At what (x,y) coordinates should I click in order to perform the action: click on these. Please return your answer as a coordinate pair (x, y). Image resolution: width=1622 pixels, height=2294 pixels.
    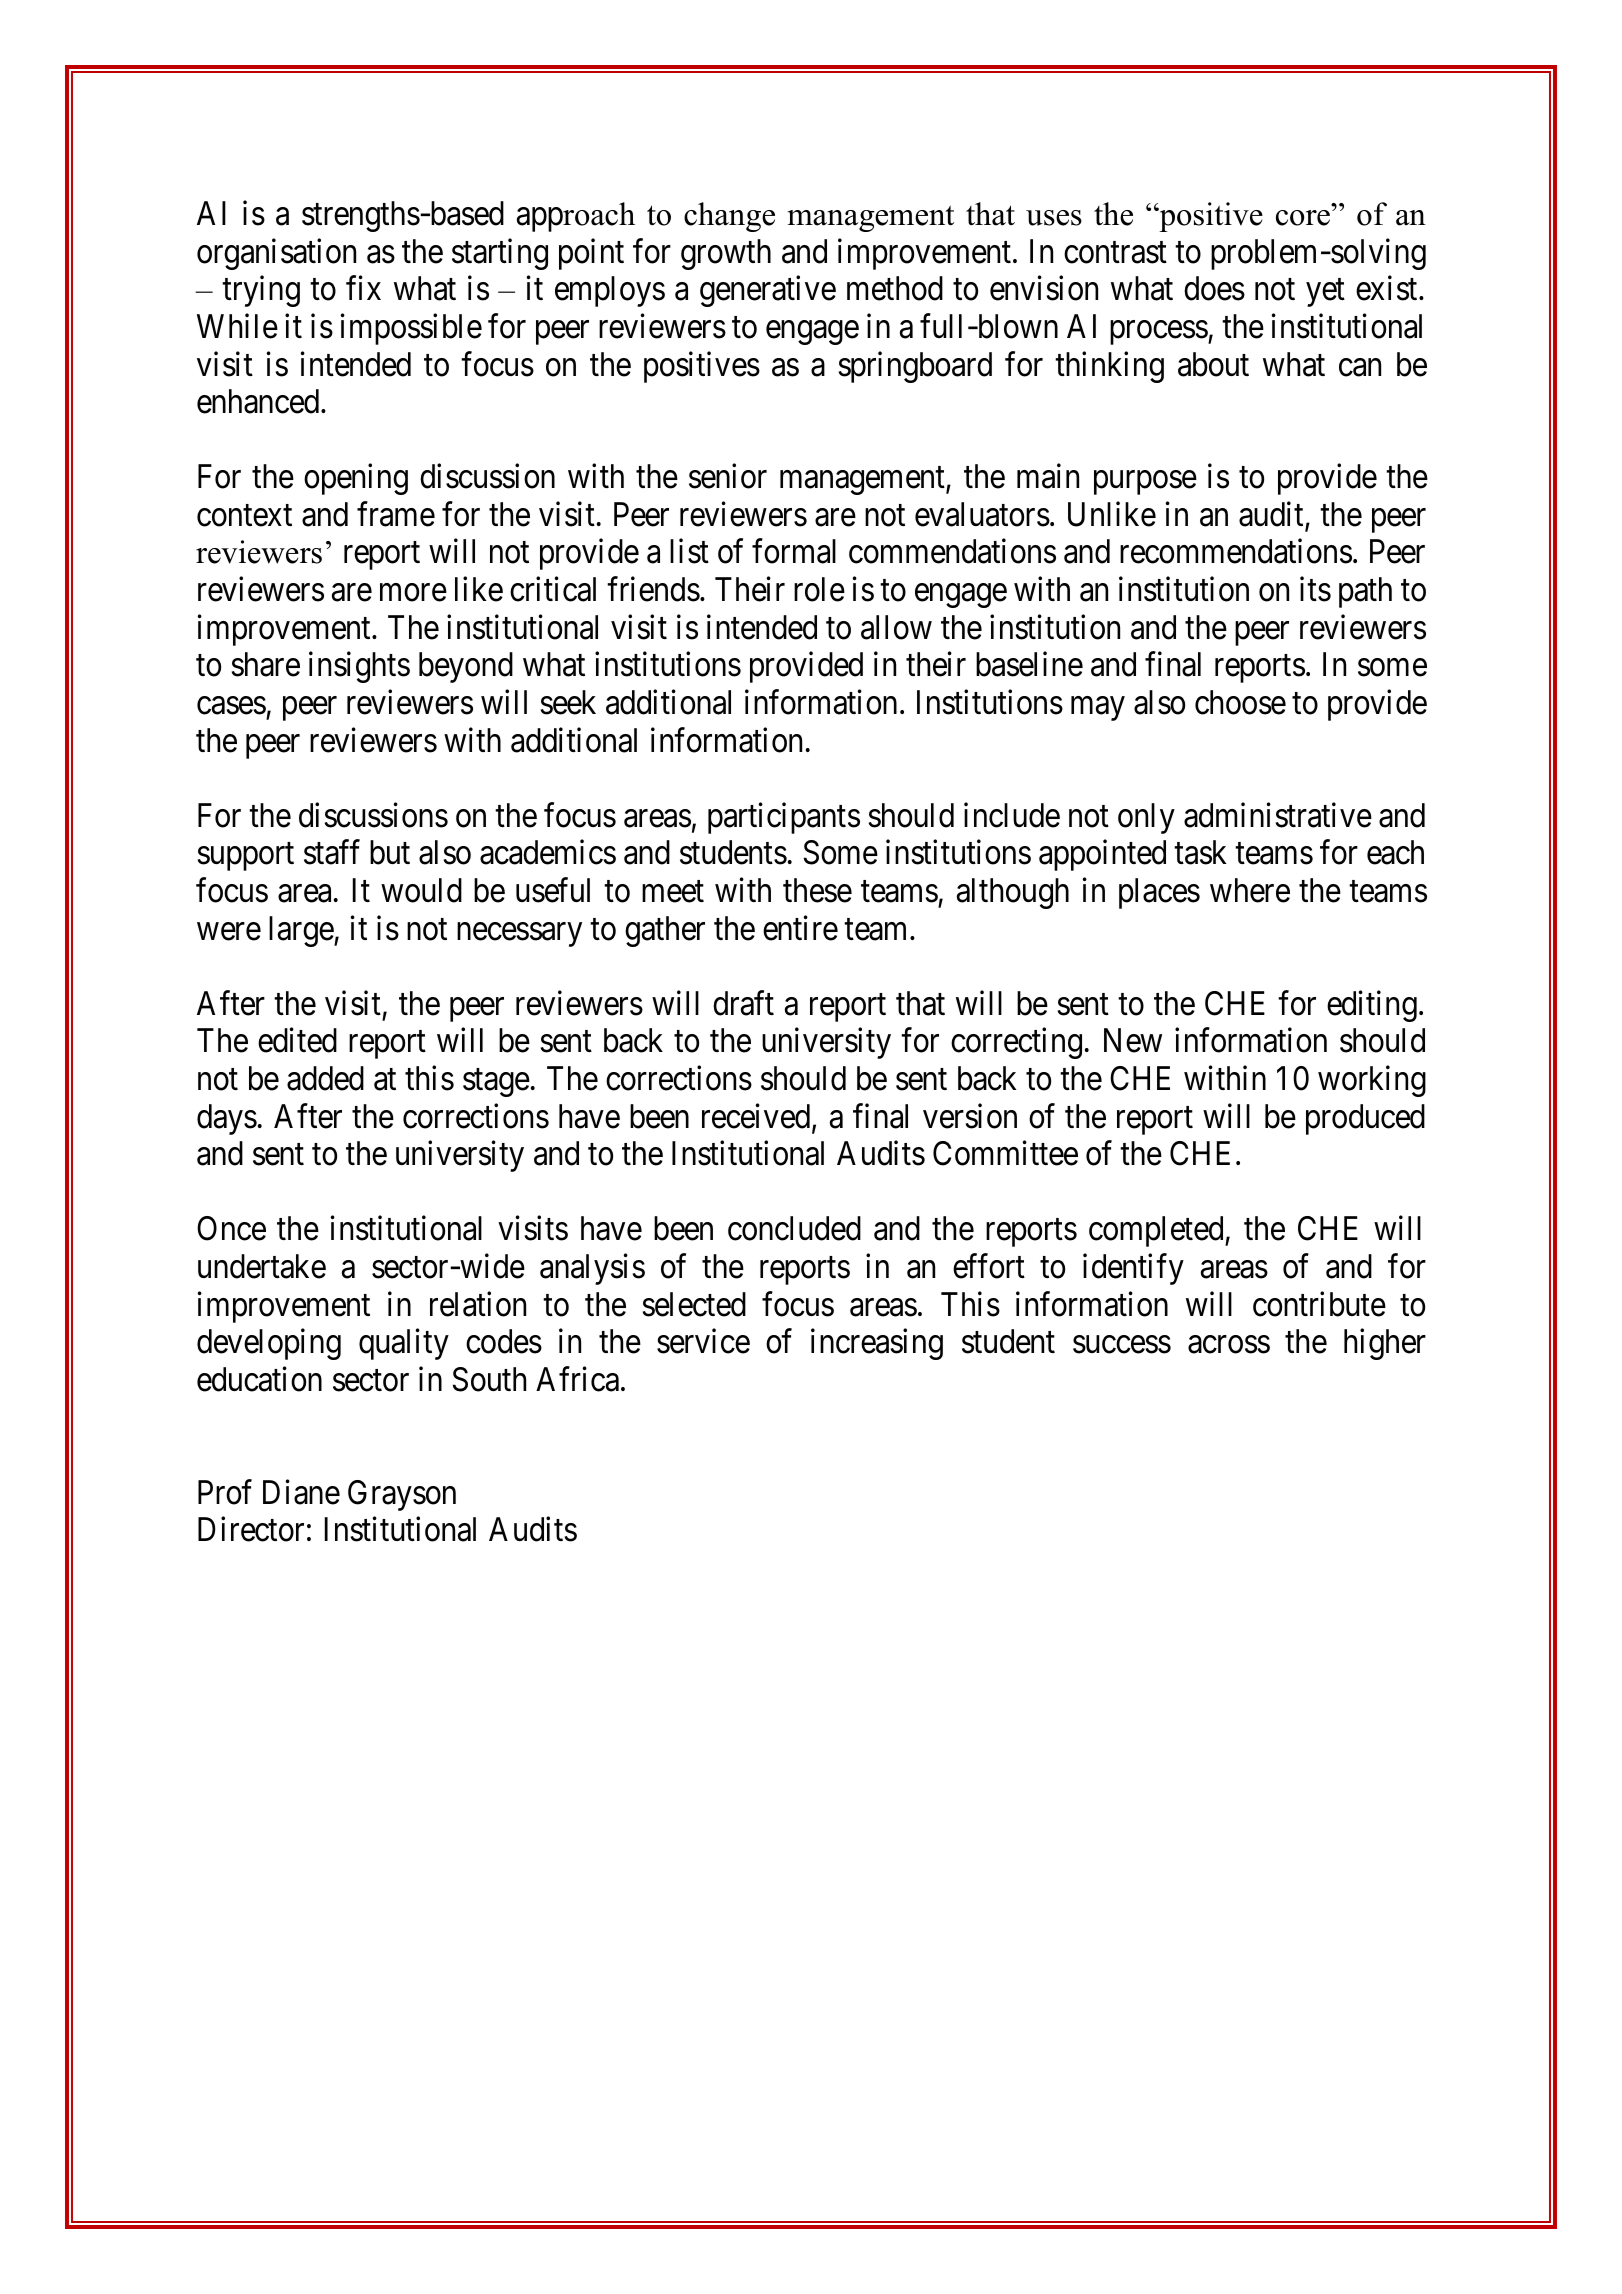
    Looking at the image, I should click on (817, 890).
